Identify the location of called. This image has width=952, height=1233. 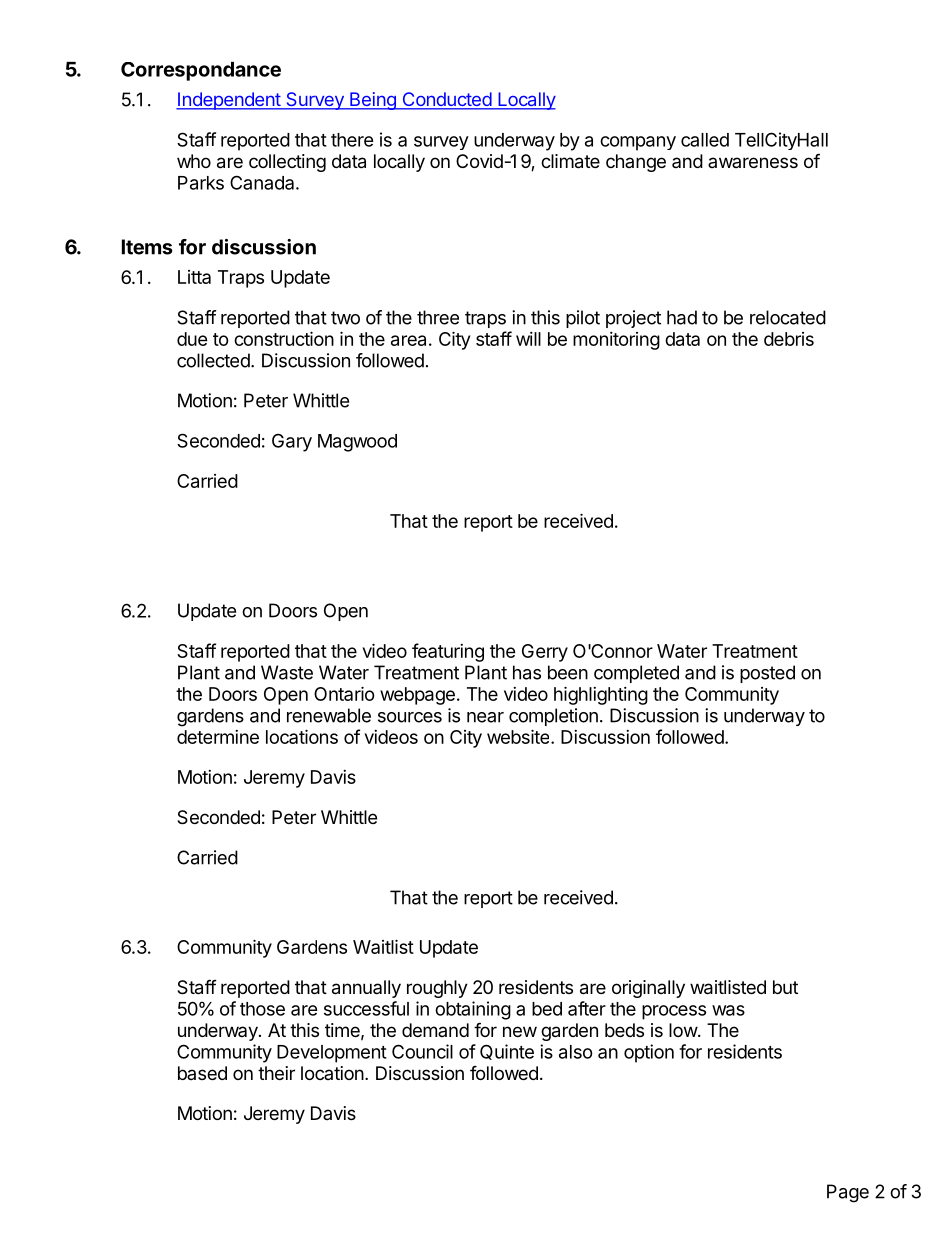
(705, 140).
